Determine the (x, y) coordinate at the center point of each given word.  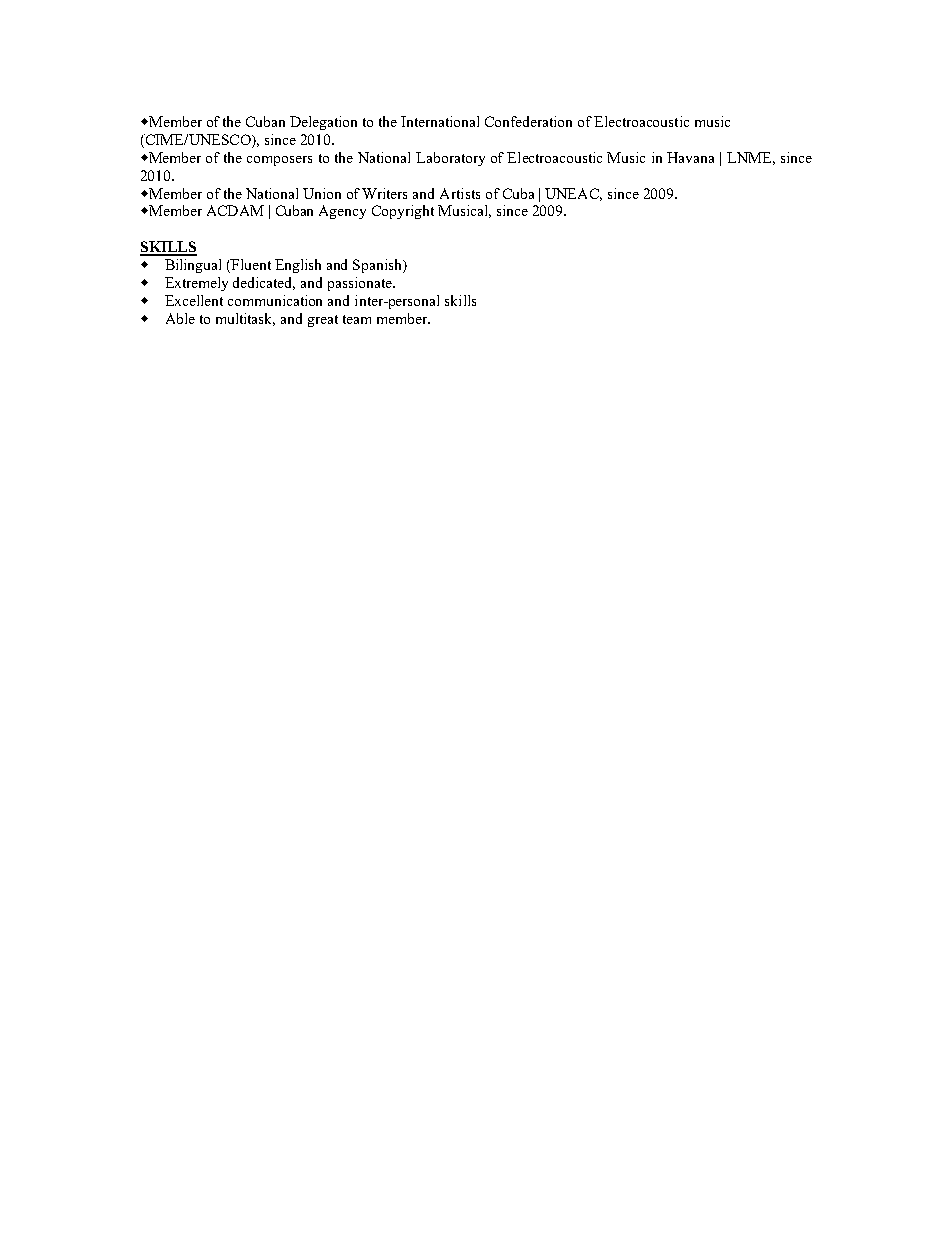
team (357, 319)
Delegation (323, 123)
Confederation (528, 121)
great (323, 321)
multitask (245, 319)
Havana (690, 157)
